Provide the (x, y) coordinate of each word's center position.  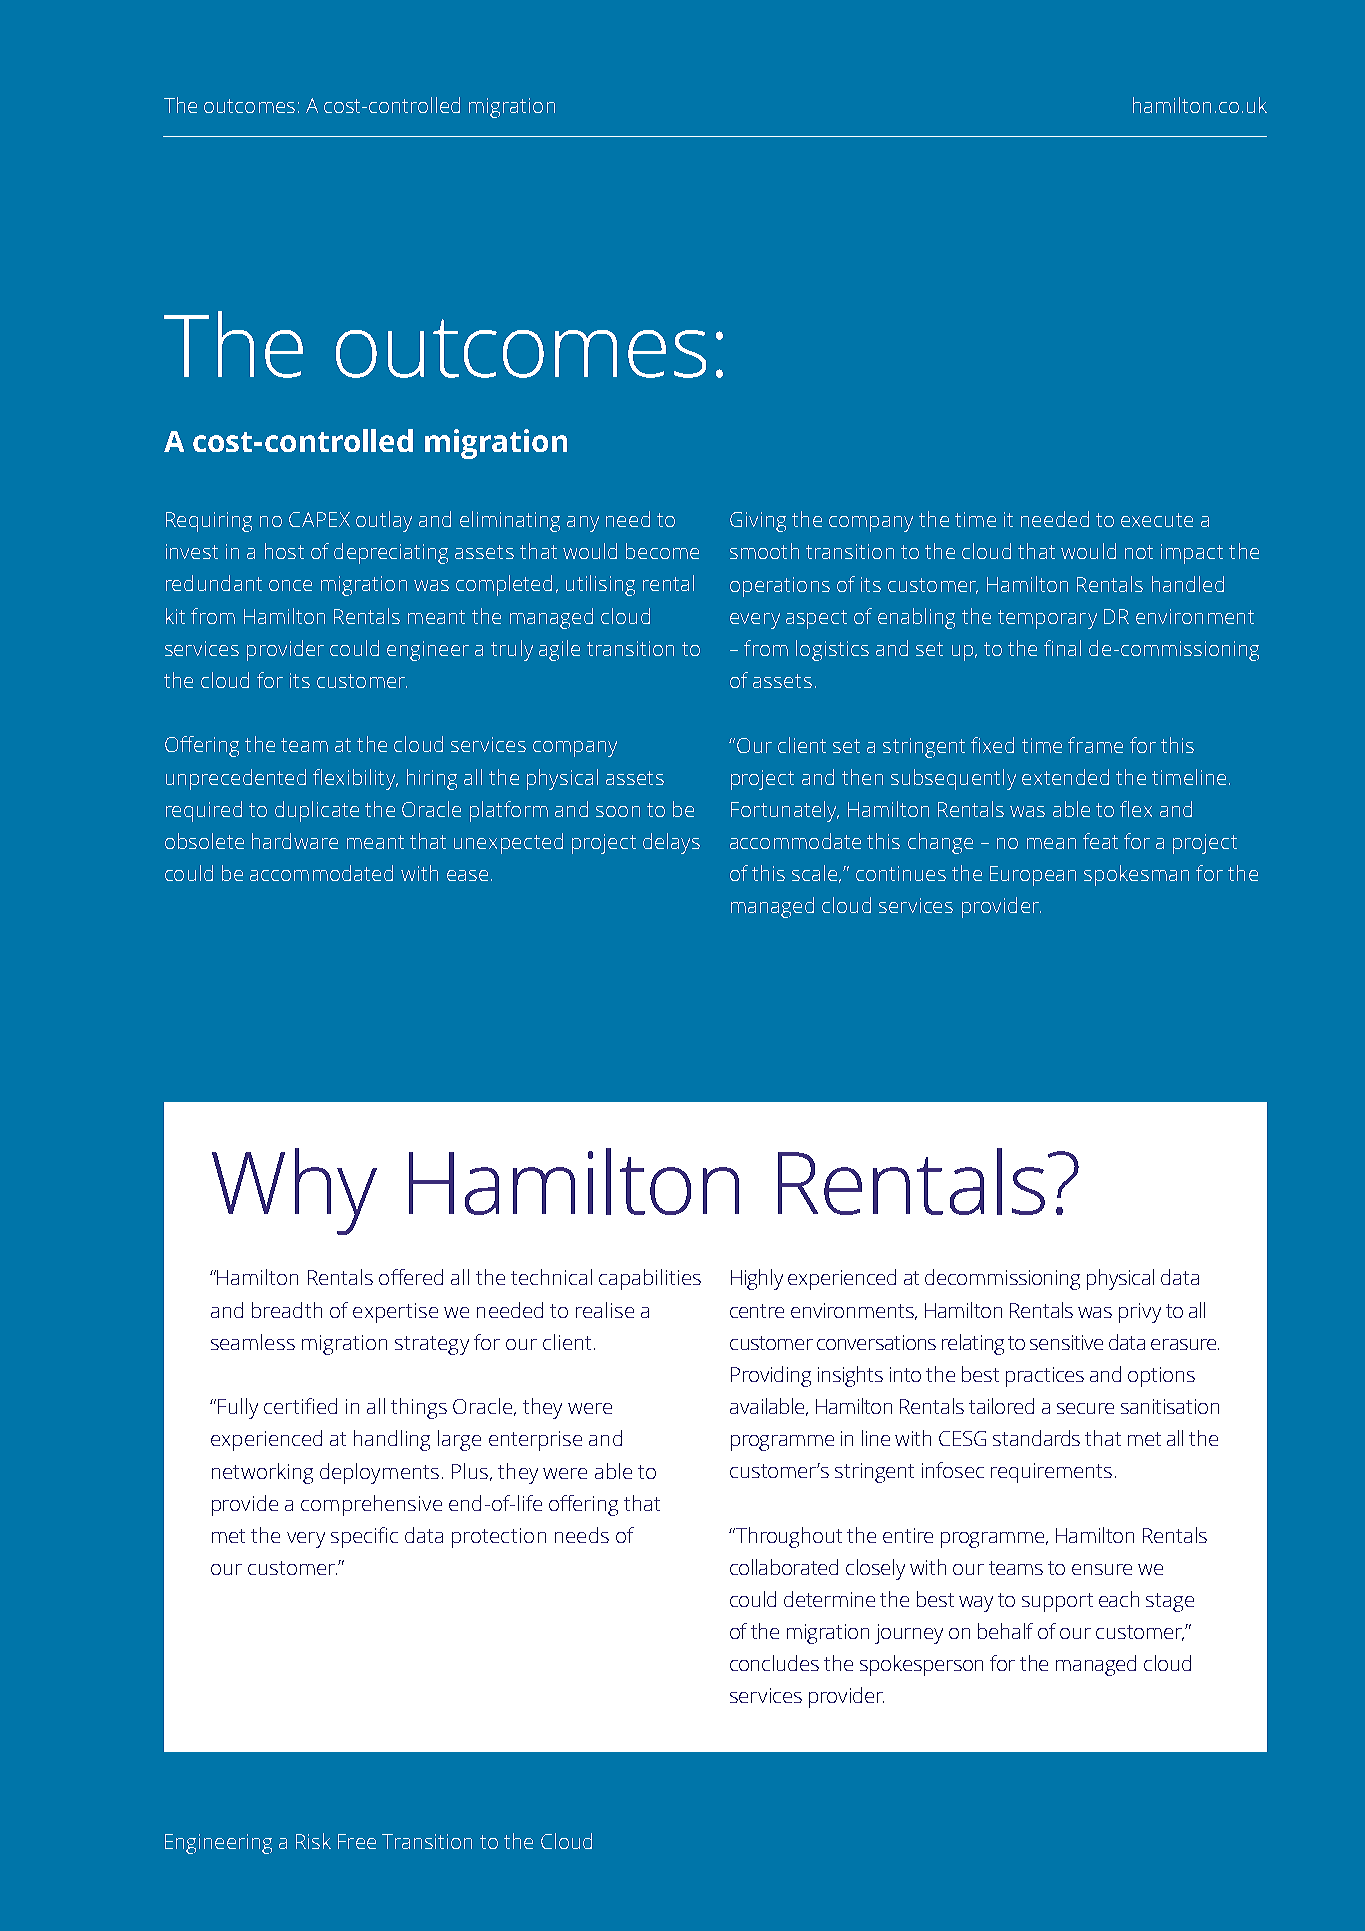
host (284, 551)
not (1139, 552)
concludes (774, 1663)
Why (294, 1191)
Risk (313, 1841)
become (662, 551)
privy (1140, 1313)
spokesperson (921, 1665)
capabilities (650, 1279)
